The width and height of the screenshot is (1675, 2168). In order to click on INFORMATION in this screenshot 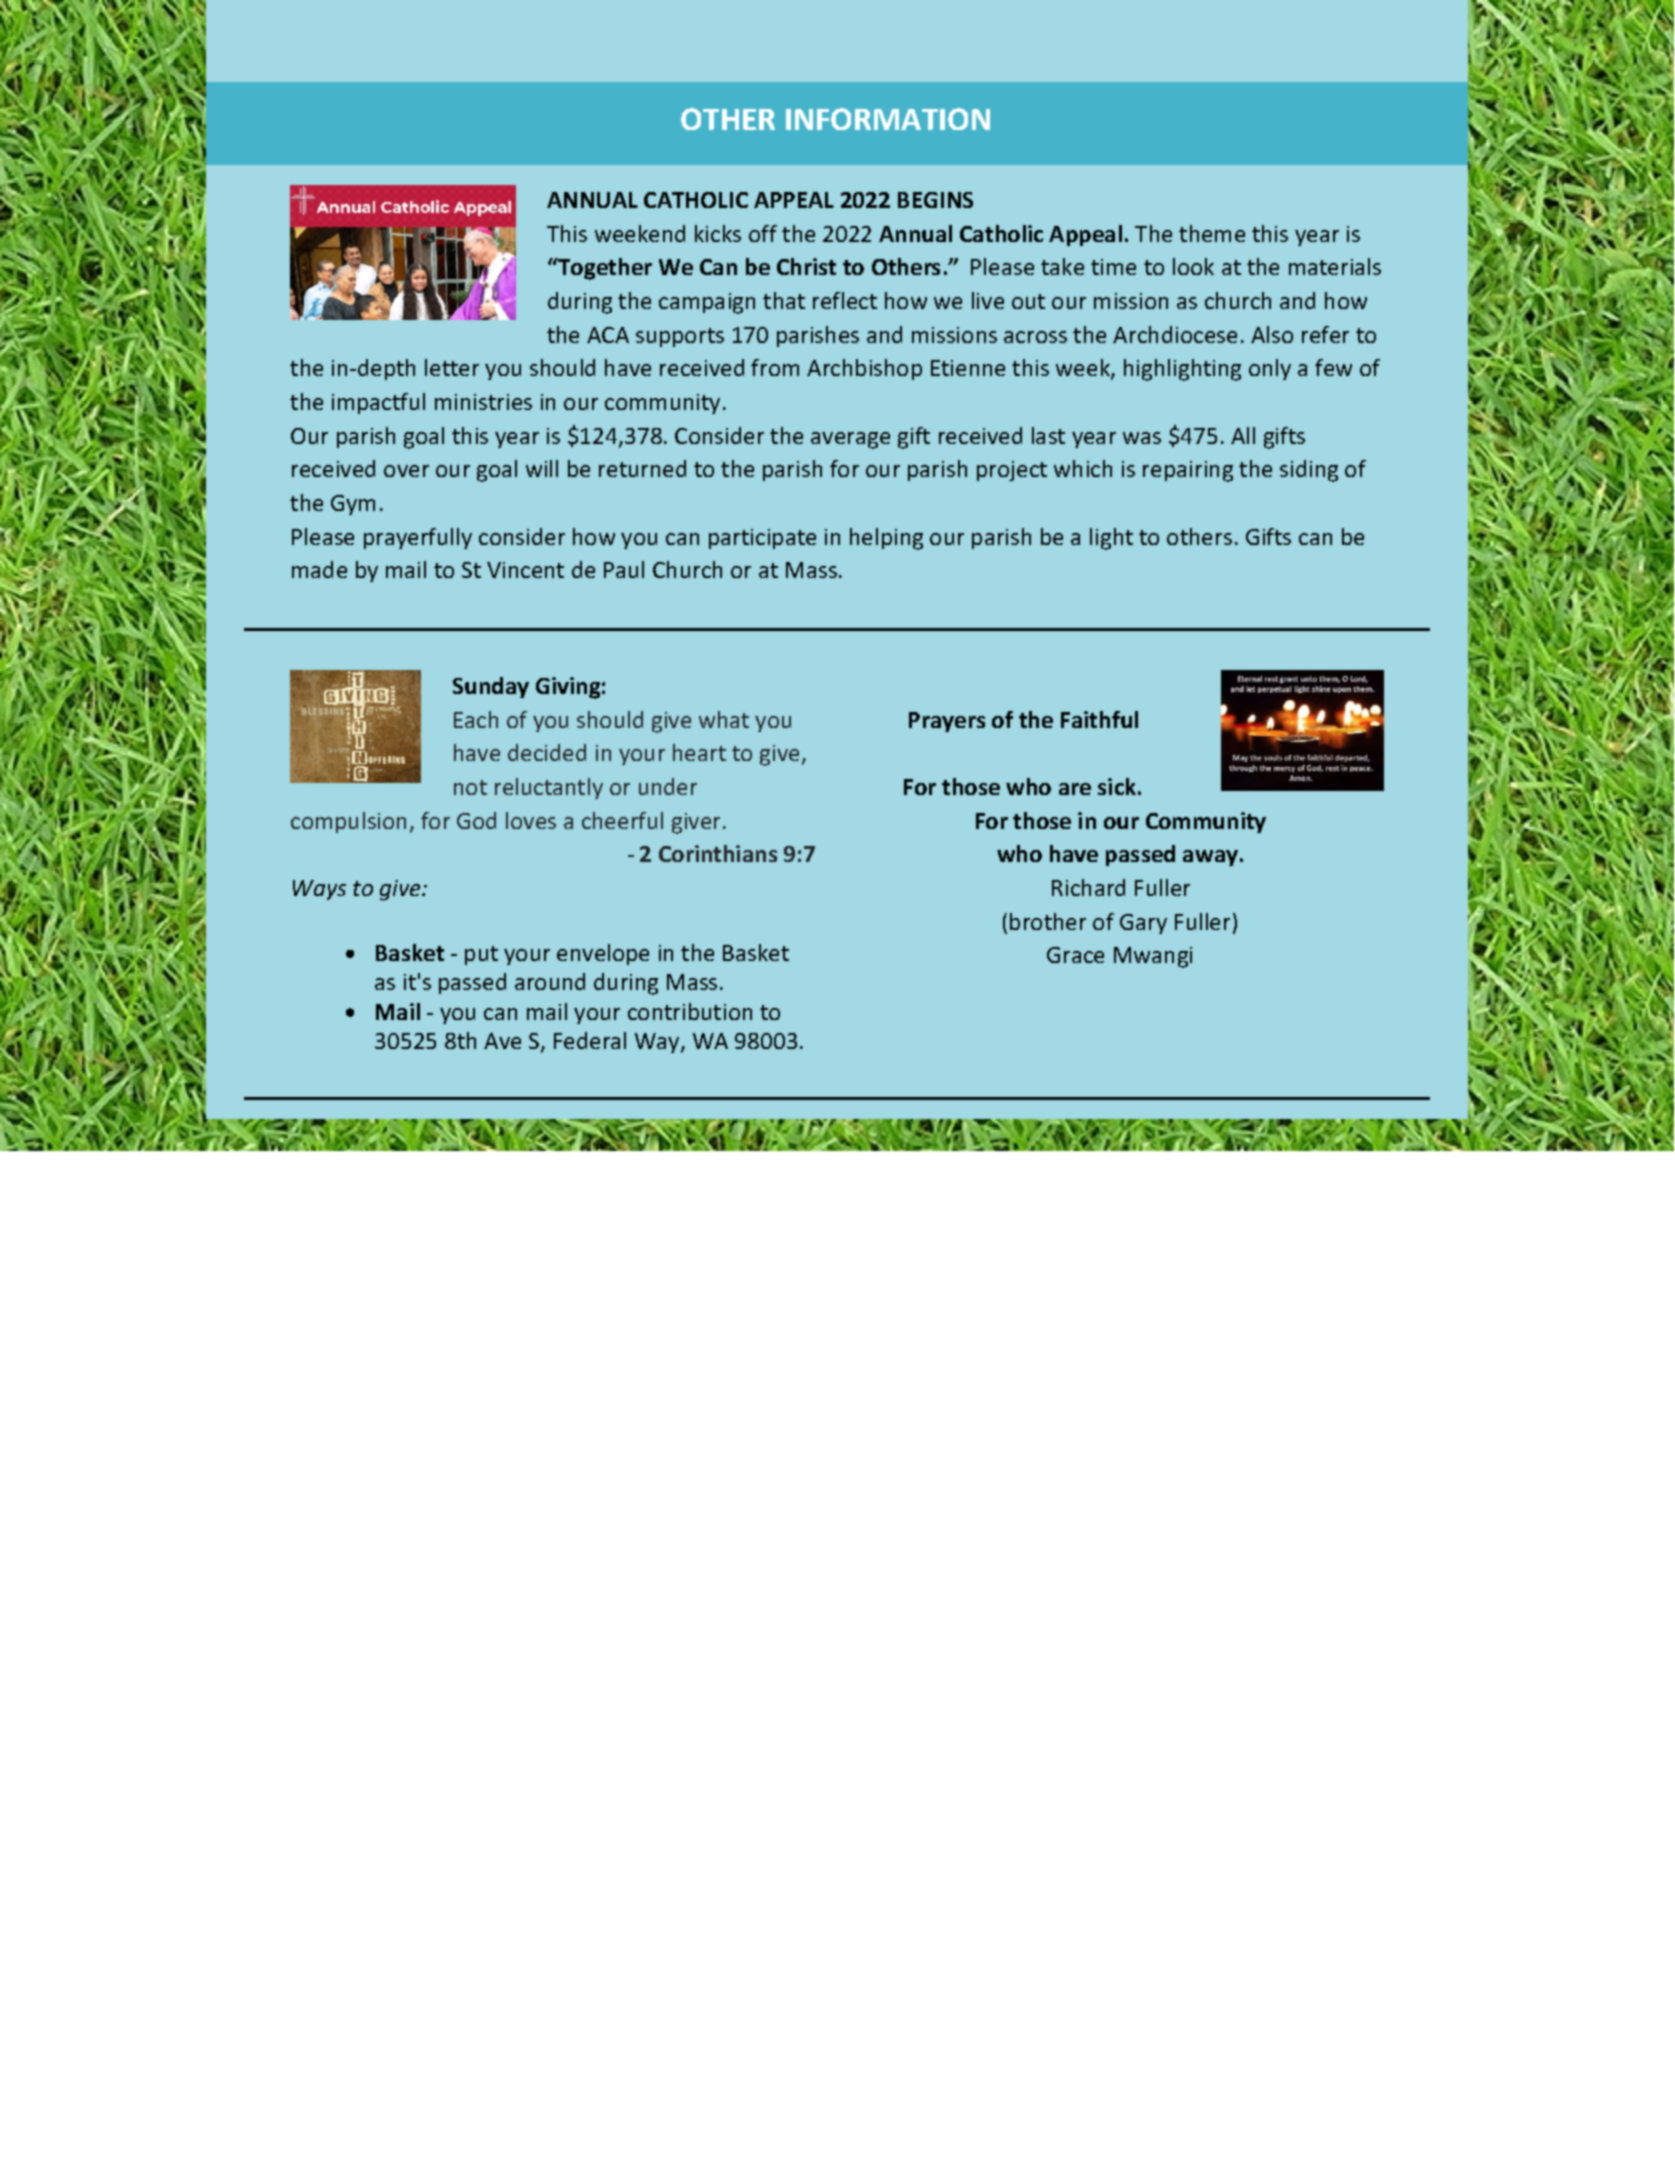, I will do `click(888, 119)`.
